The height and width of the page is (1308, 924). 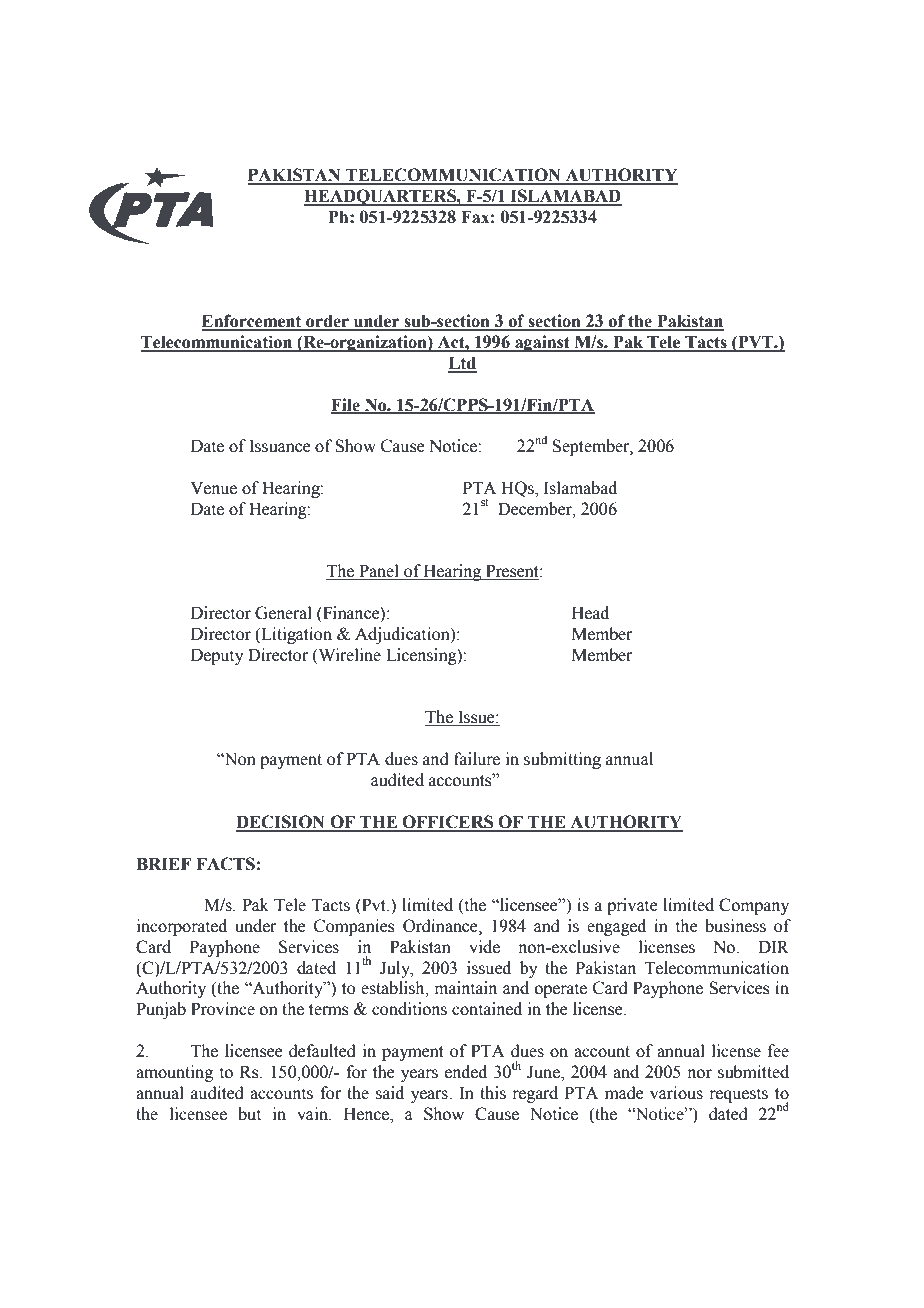 I want to click on FACTS, so click(x=225, y=864).
